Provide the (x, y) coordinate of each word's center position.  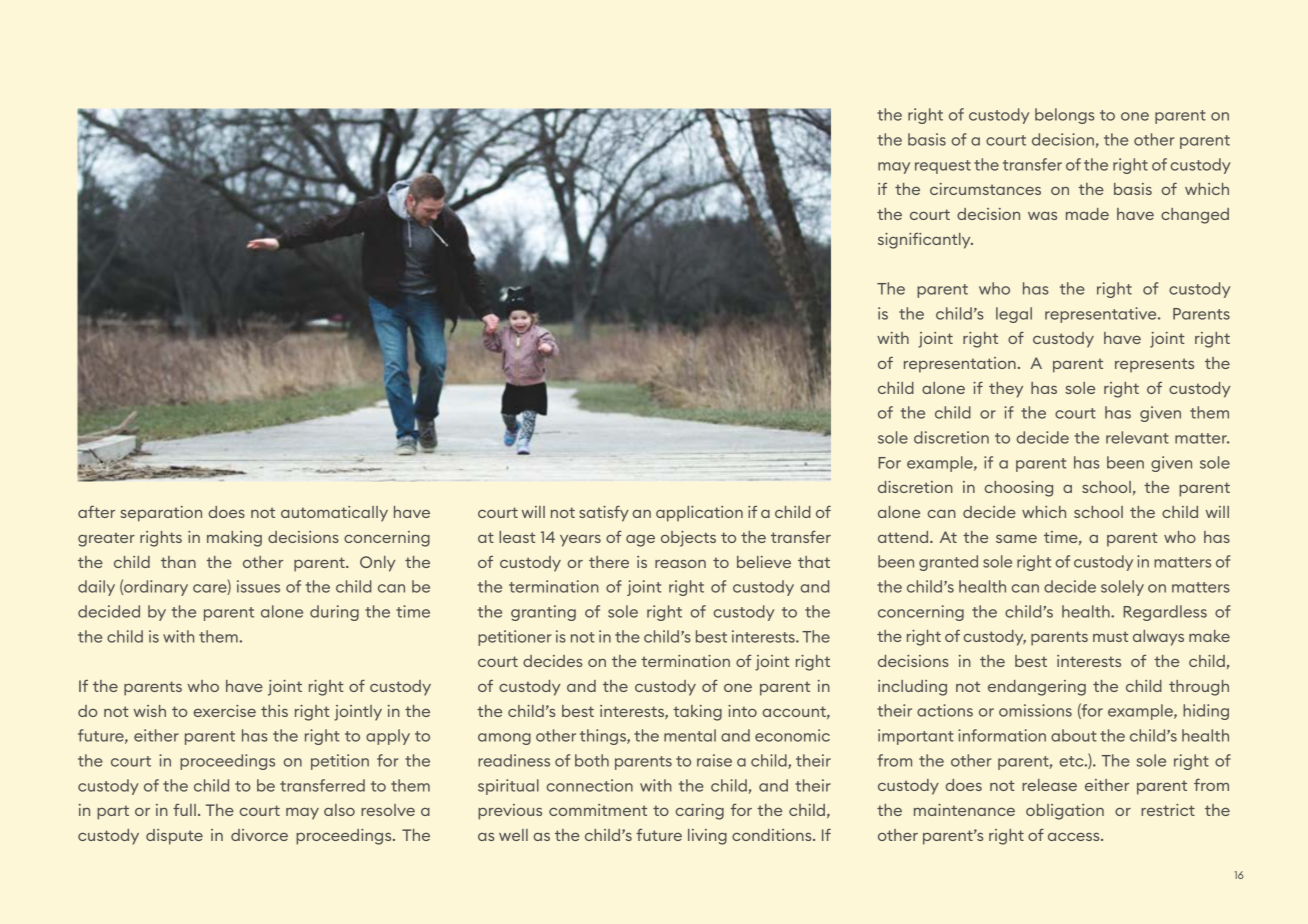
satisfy (604, 513)
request (943, 167)
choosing (1019, 489)
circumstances (985, 189)
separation (161, 514)
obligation (1065, 812)
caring (700, 812)
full (184, 810)
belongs (1064, 116)
